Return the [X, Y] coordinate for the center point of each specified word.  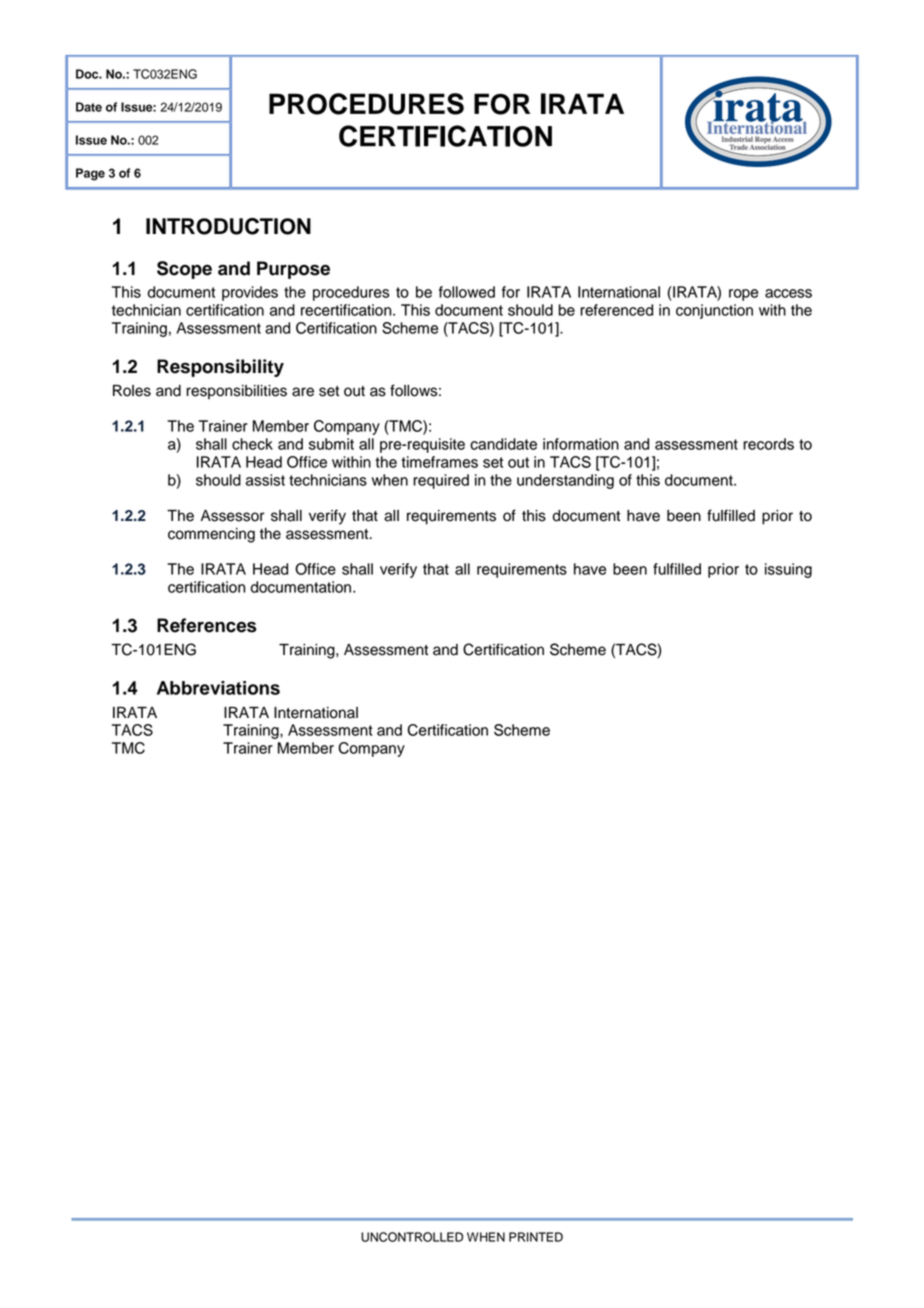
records [768, 444]
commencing [211, 535]
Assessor [233, 516]
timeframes [439, 462]
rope [743, 295]
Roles [132, 391]
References [207, 625]
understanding [565, 481]
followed [467, 292]
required [441, 481]
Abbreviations [218, 688]
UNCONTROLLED [412, 1237]
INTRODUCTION [228, 226]
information [581, 444]
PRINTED [536, 1237]
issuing [788, 570]
